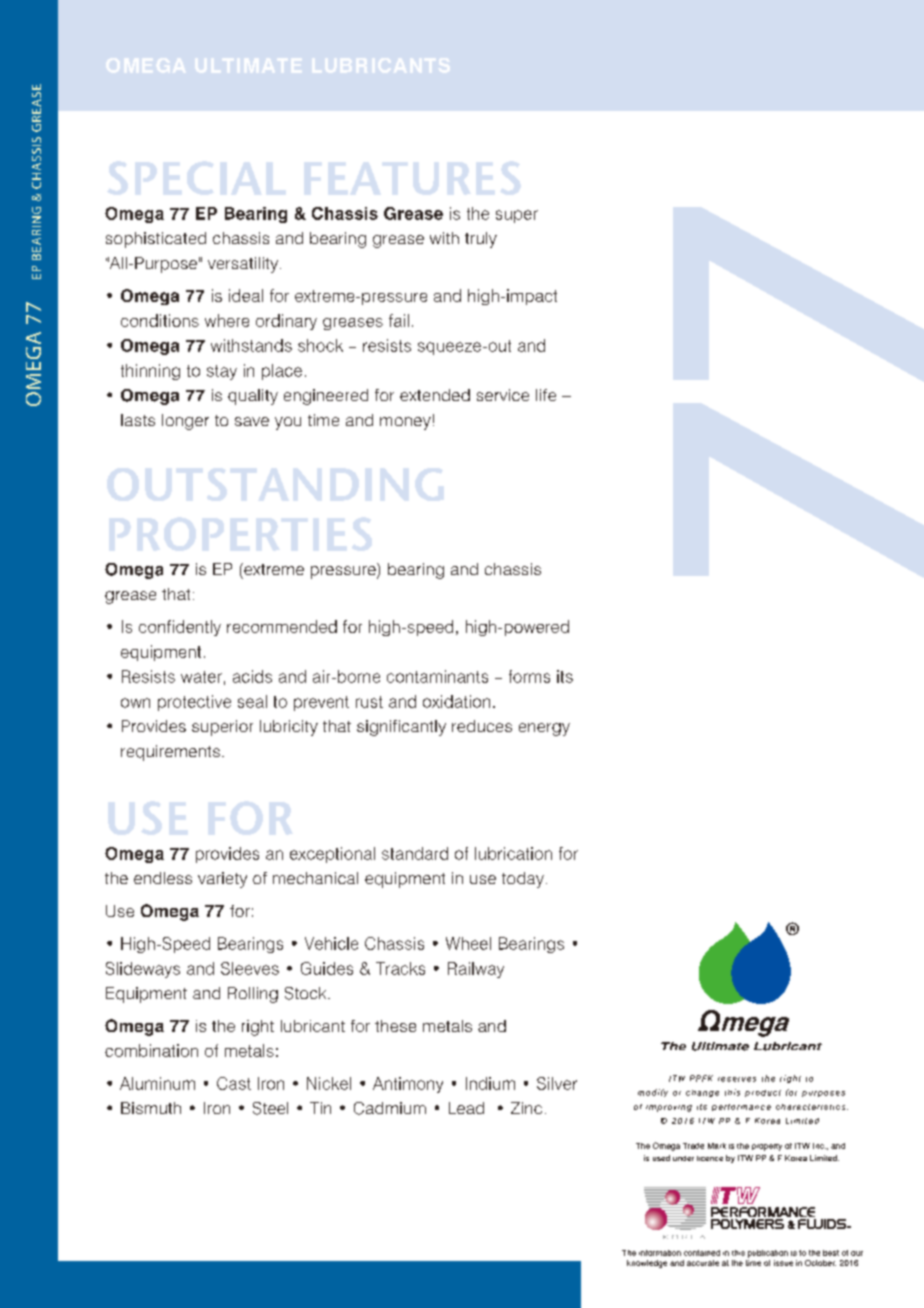  What do you see at coordinates (546, 395) in the screenshot?
I see `life` at bounding box center [546, 395].
